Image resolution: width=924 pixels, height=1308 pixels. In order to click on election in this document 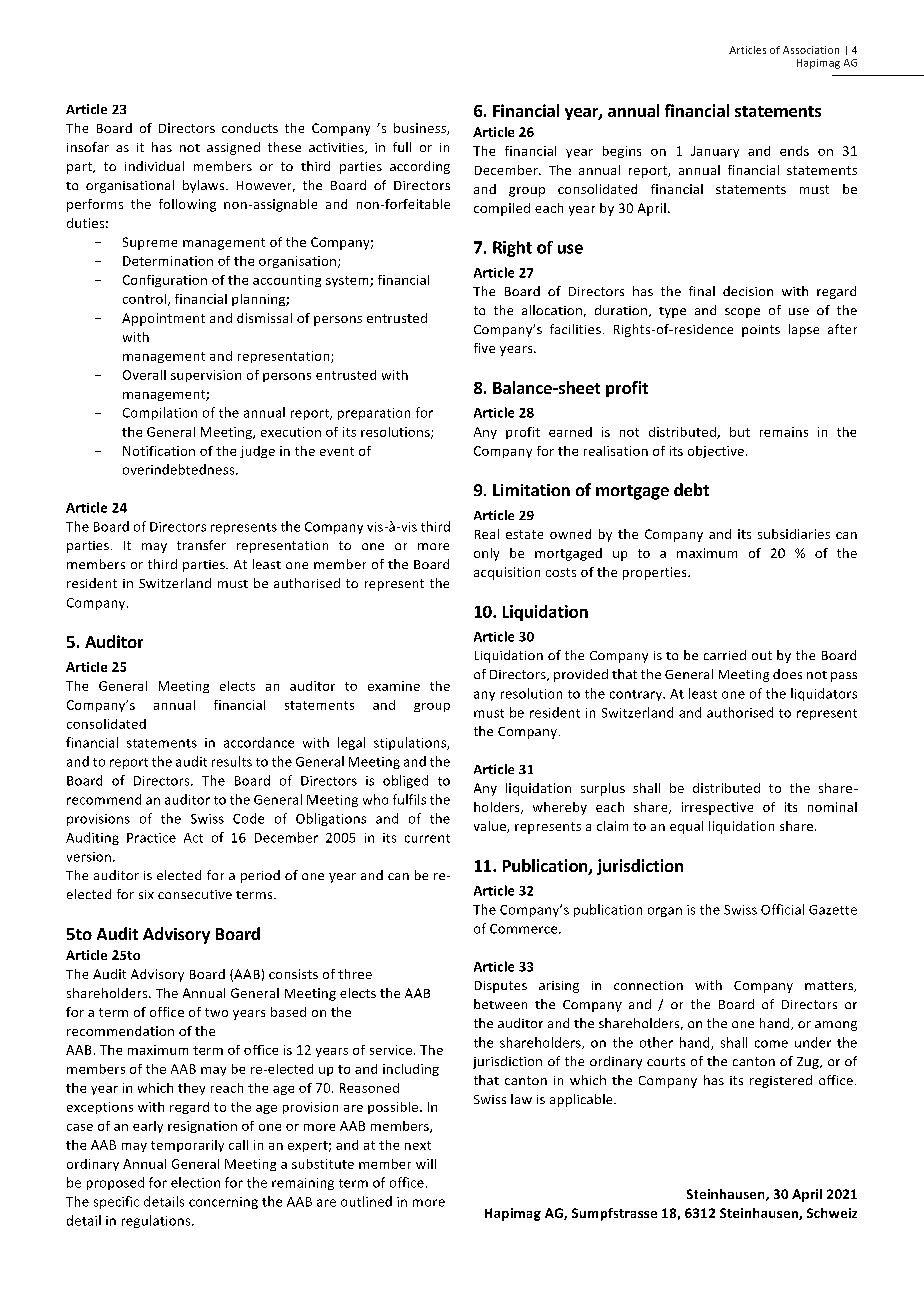, I will do `click(195, 1182)`.
